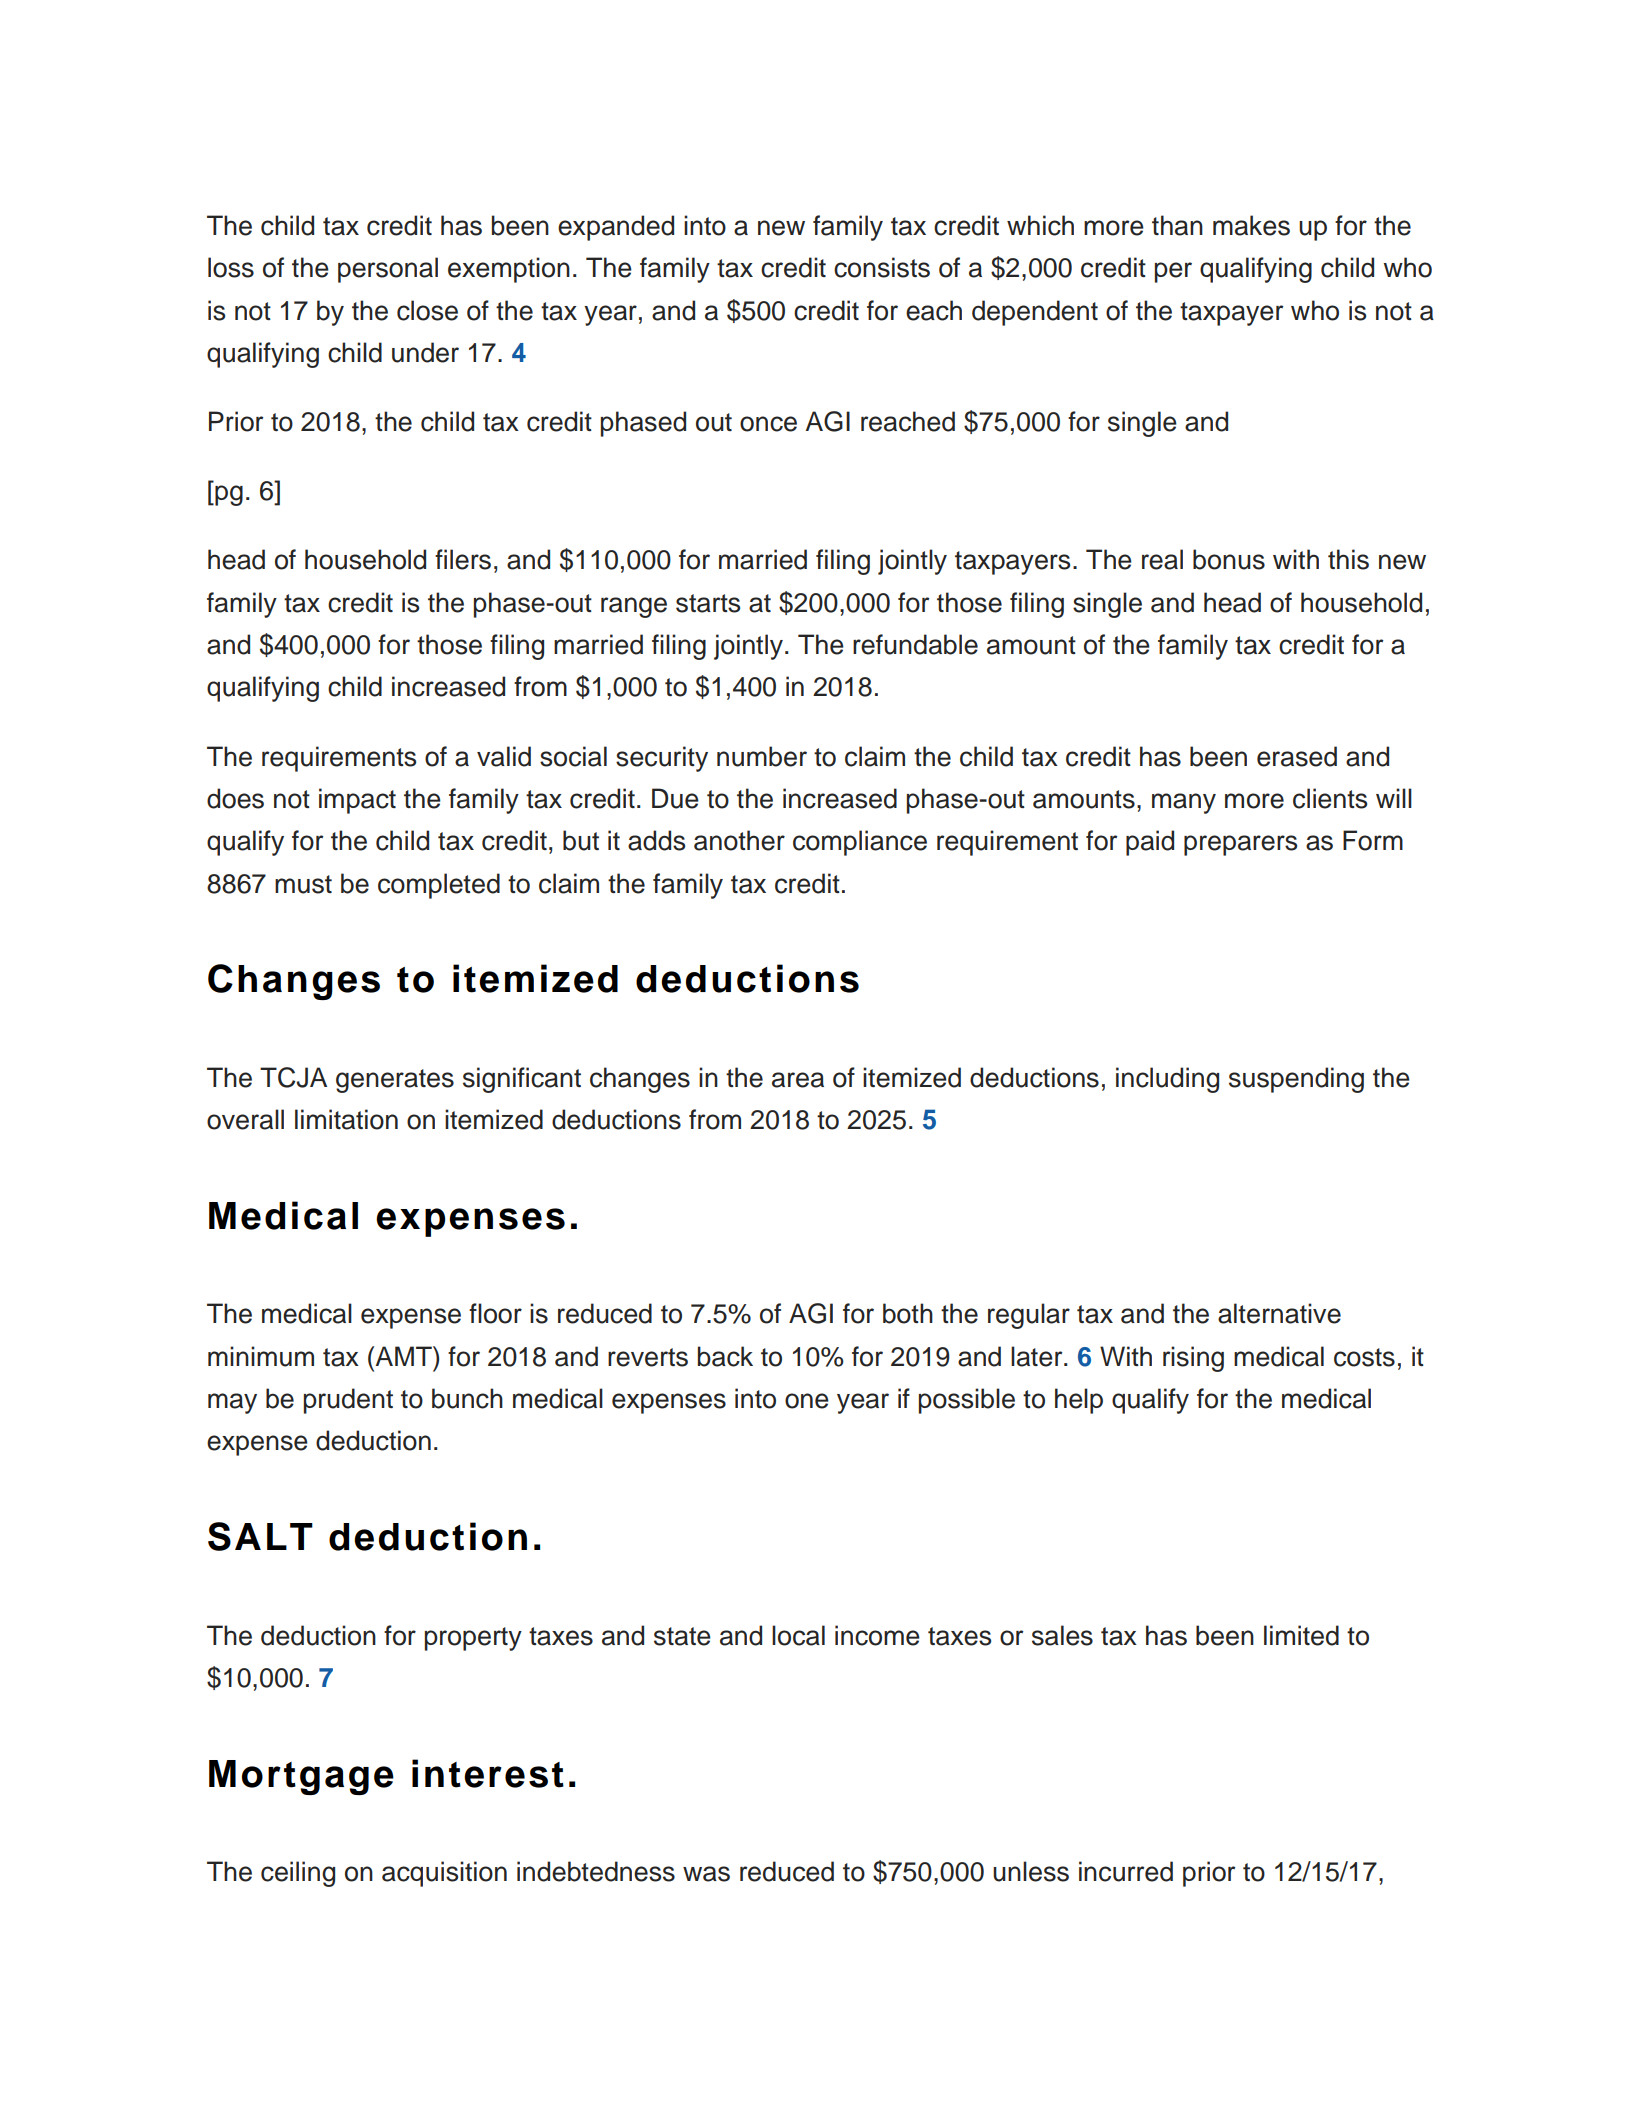  Describe the element at coordinates (357, 801) in the page. I see `impact` at that location.
